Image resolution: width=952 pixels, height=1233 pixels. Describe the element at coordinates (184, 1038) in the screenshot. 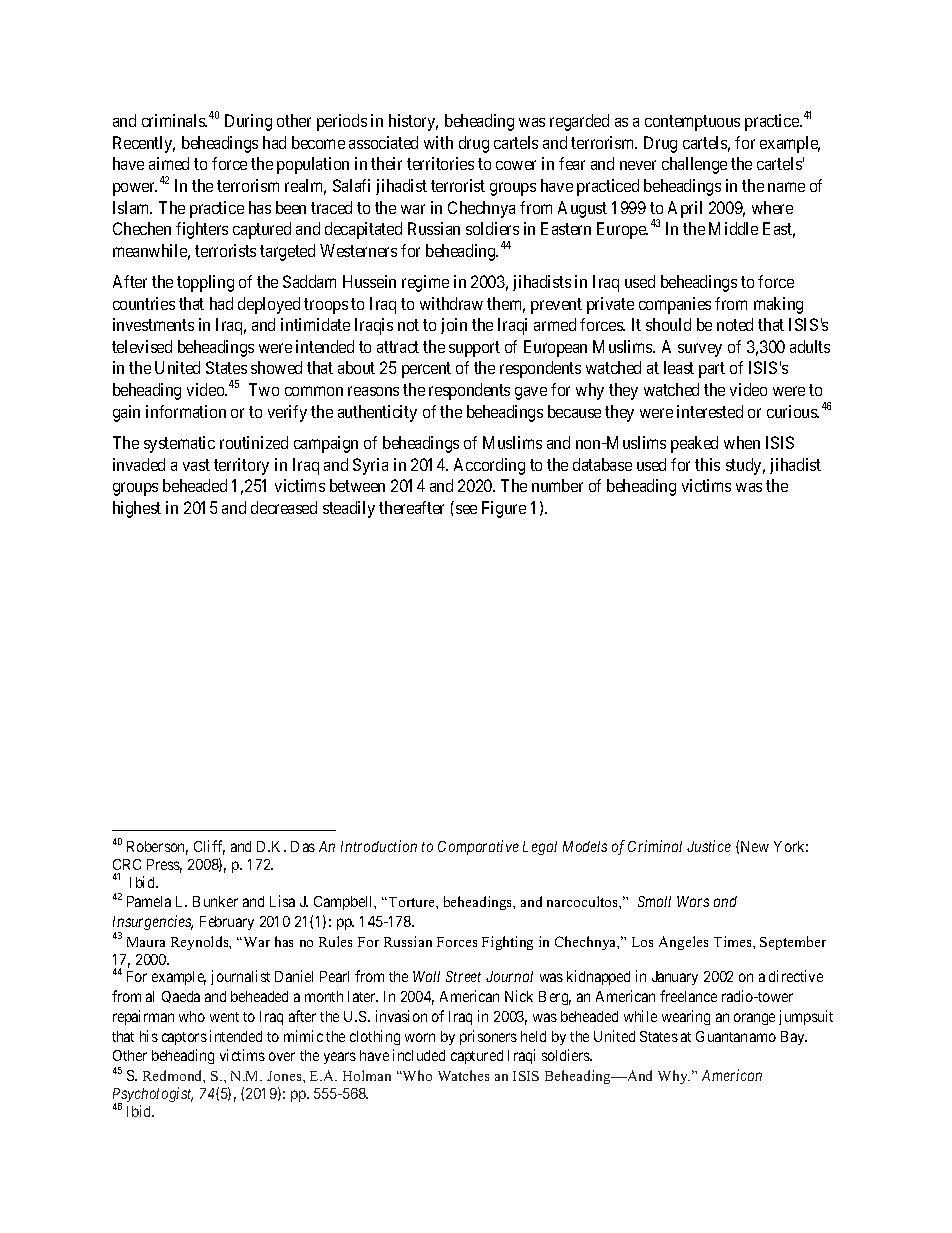

I see `captors` at that location.
